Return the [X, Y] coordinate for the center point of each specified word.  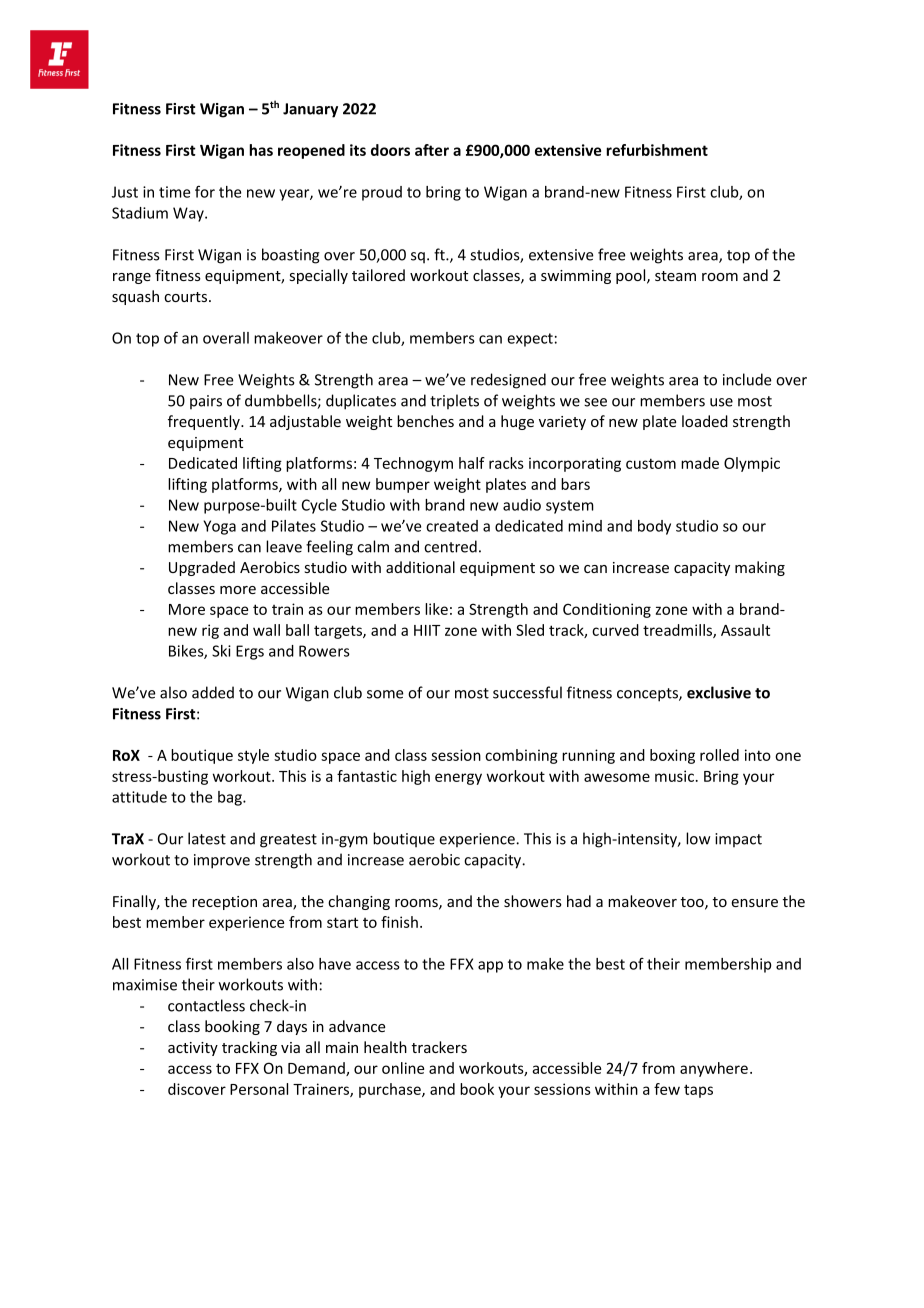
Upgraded [202, 568]
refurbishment [657, 150]
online [403, 1068]
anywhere [714, 1069]
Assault [745, 630]
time [174, 192]
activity [193, 1049]
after [432, 150]
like [436, 609]
